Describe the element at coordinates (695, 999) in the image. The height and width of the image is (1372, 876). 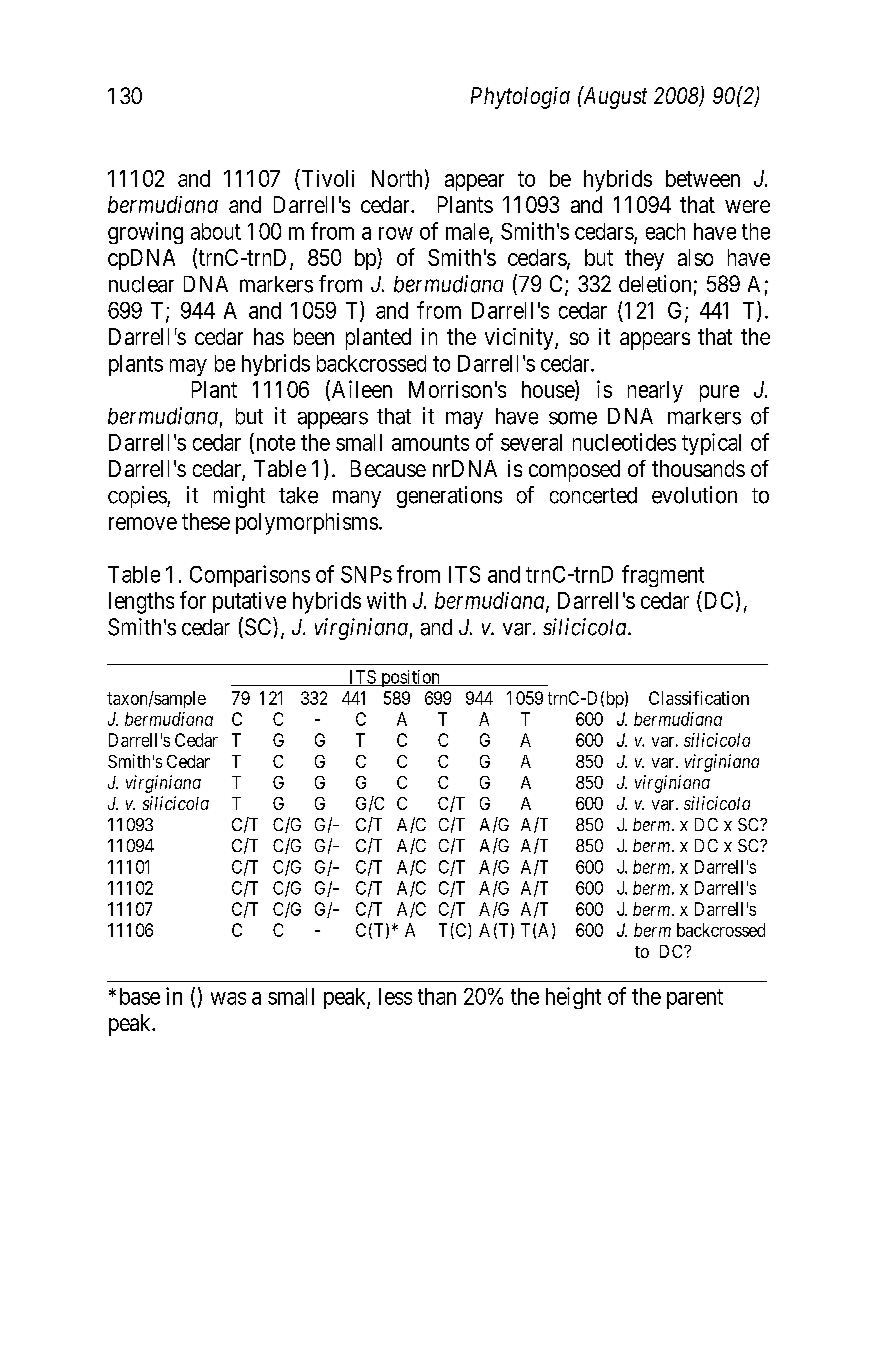
I see `parent` at that location.
